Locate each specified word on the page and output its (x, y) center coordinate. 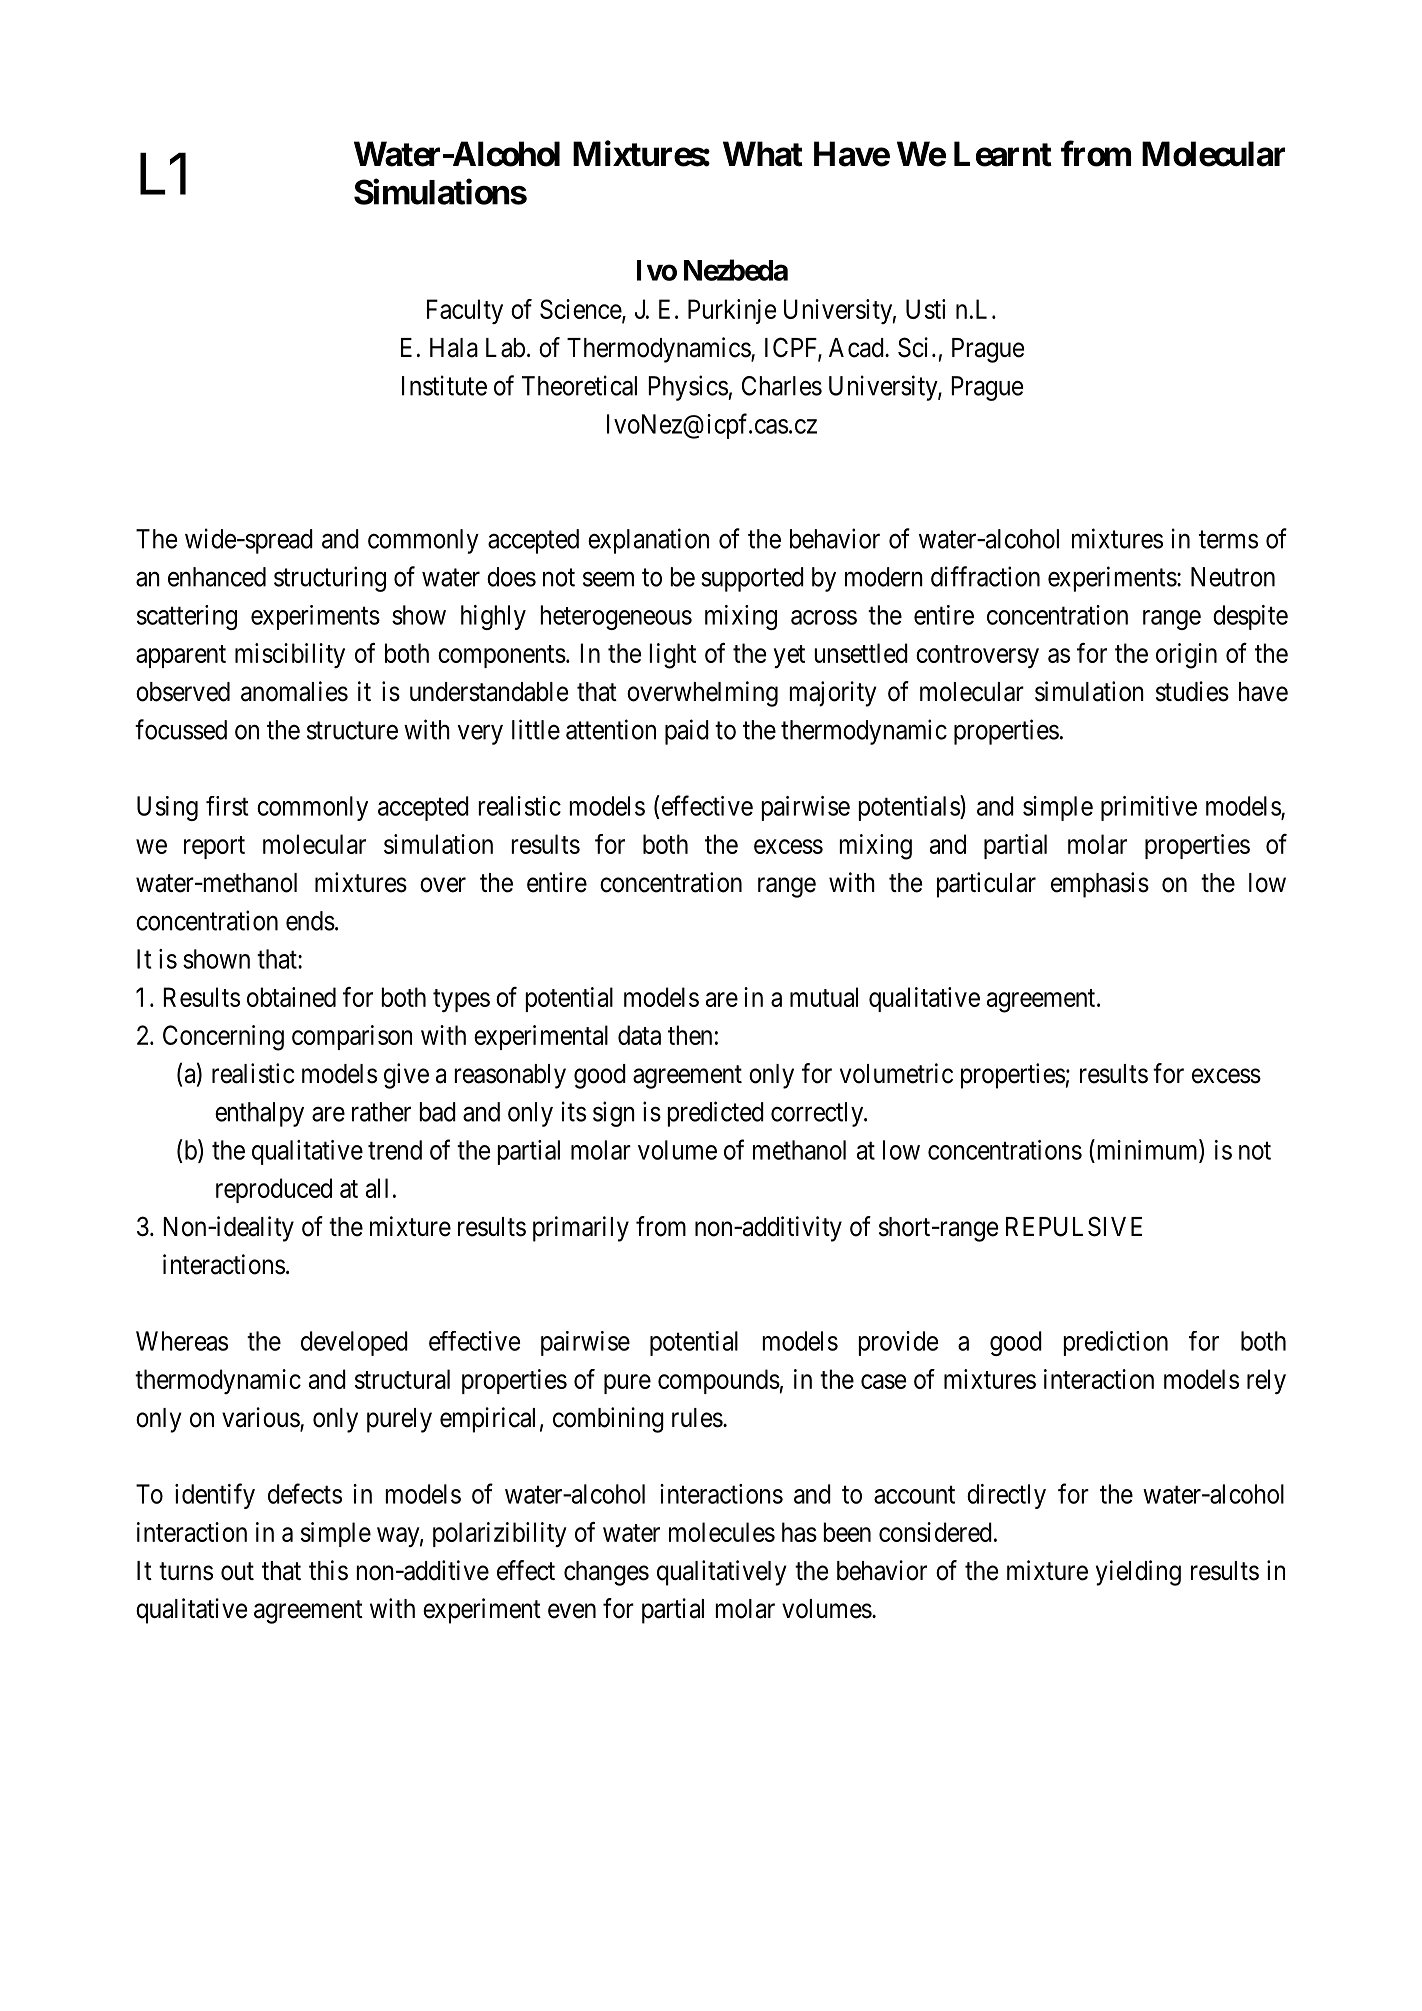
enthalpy (259, 1114)
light (672, 656)
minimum (1147, 1150)
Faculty (465, 311)
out (237, 1571)
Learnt (1003, 154)
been (847, 1532)
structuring (330, 579)
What (763, 154)
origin (1186, 656)
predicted (715, 1114)
